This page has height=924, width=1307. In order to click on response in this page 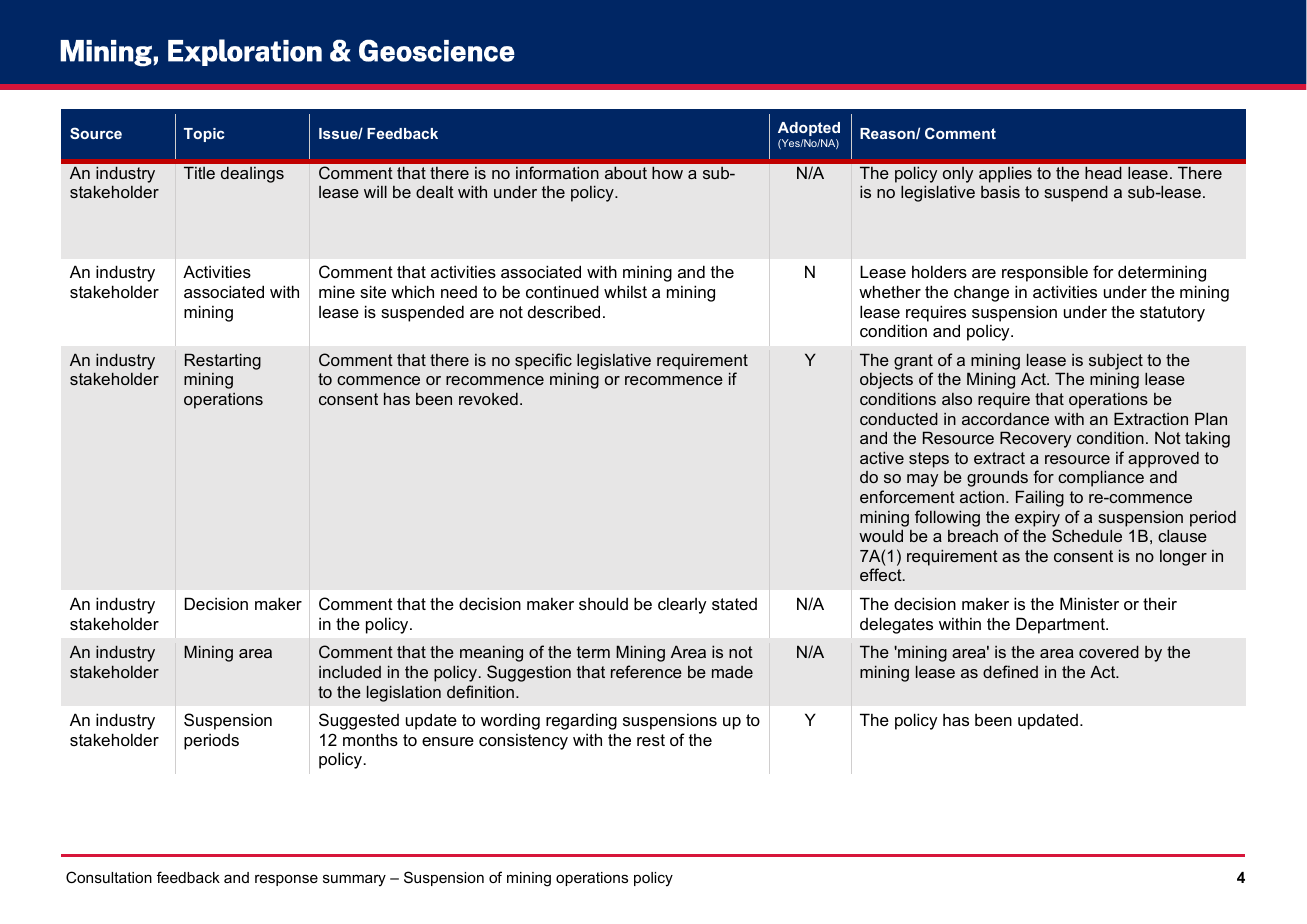, I will do `click(286, 880)`.
